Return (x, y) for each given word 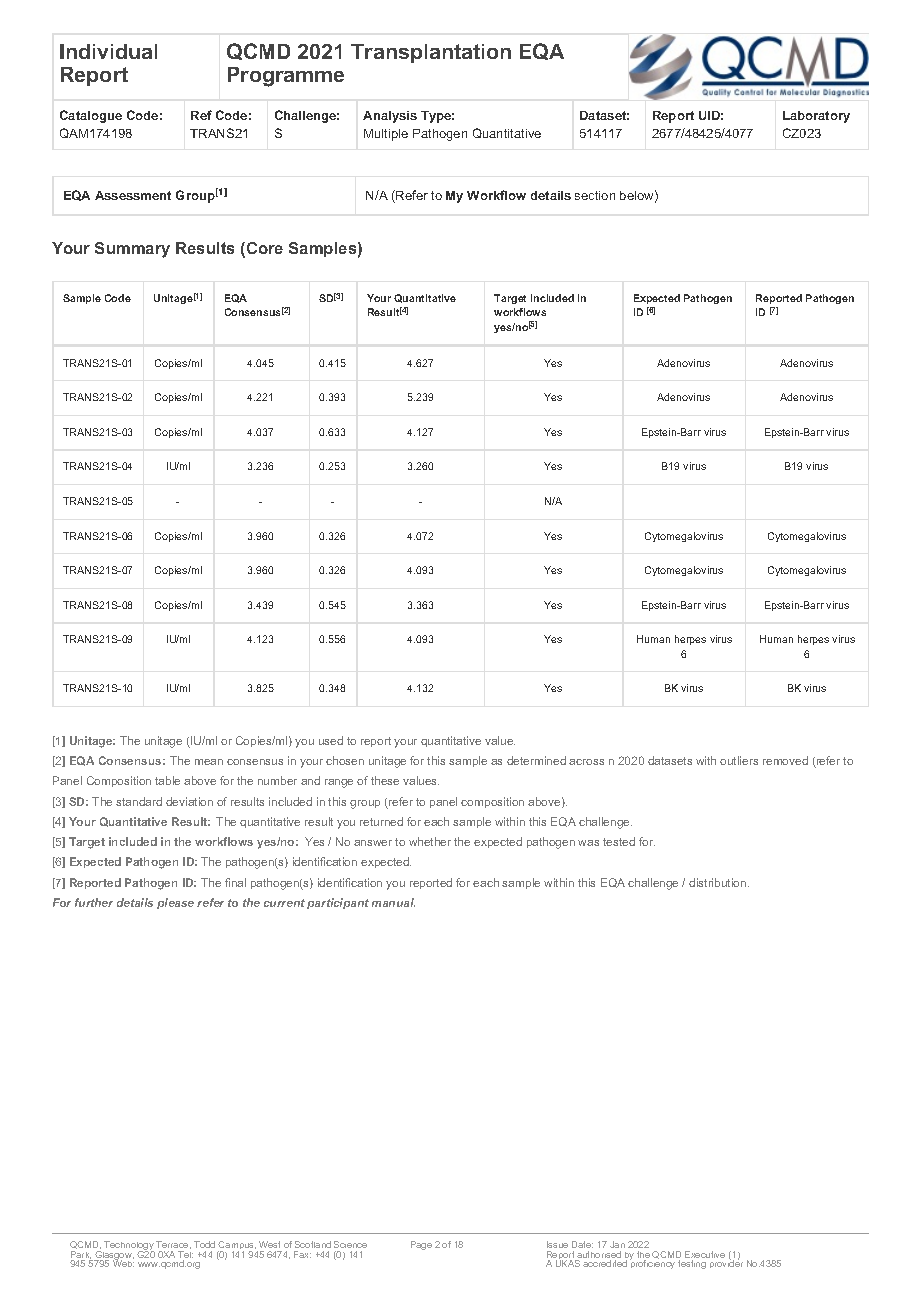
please (175, 903)
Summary (132, 250)
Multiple (386, 135)
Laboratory (816, 117)
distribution (719, 882)
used (331, 740)
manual (393, 902)
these (385, 780)
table (167, 780)
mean (209, 762)
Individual (108, 51)
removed (785, 760)
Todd (204, 1244)
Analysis (390, 117)
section (595, 195)
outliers (739, 760)
